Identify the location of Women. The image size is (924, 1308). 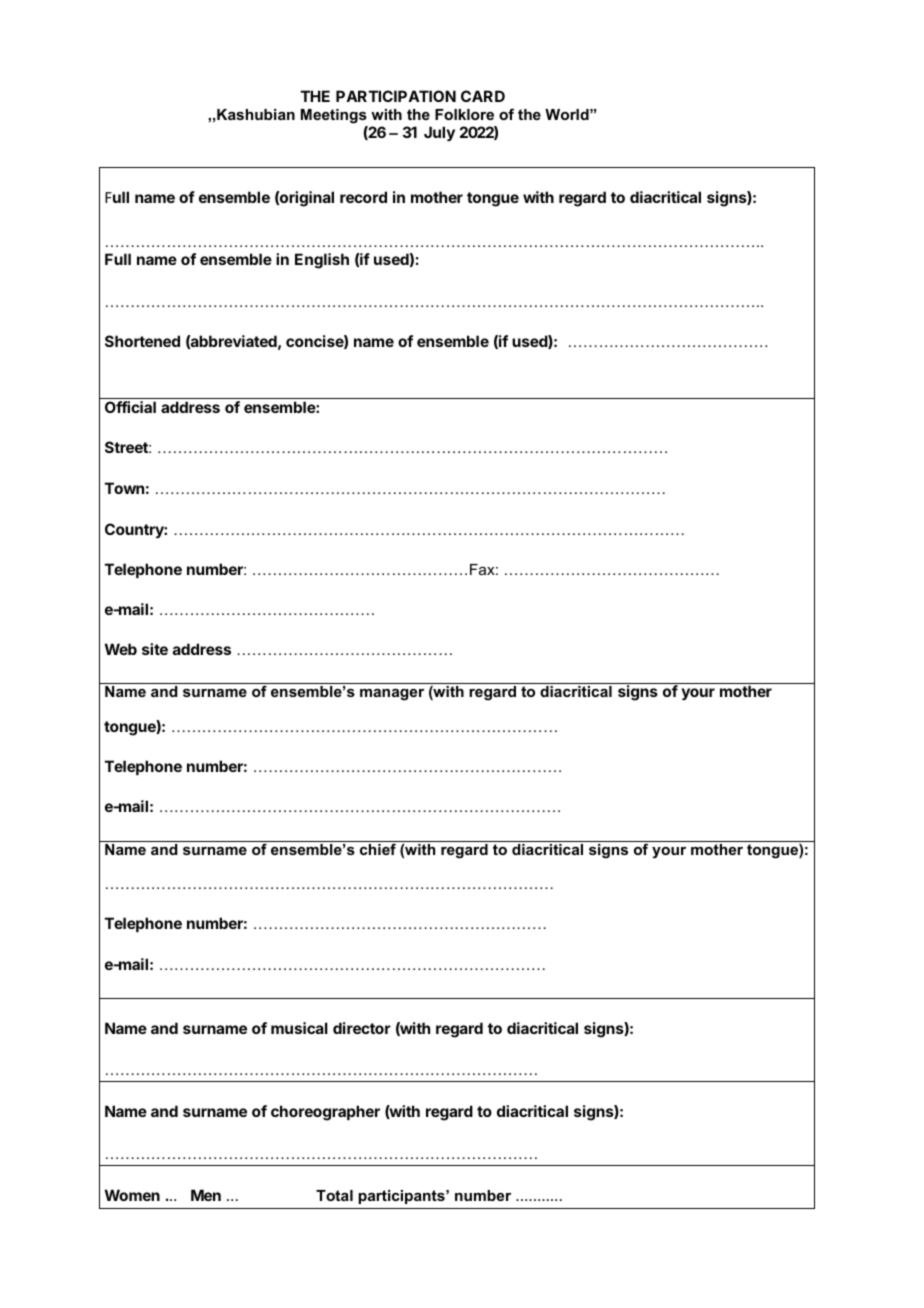
(132, 1195).
